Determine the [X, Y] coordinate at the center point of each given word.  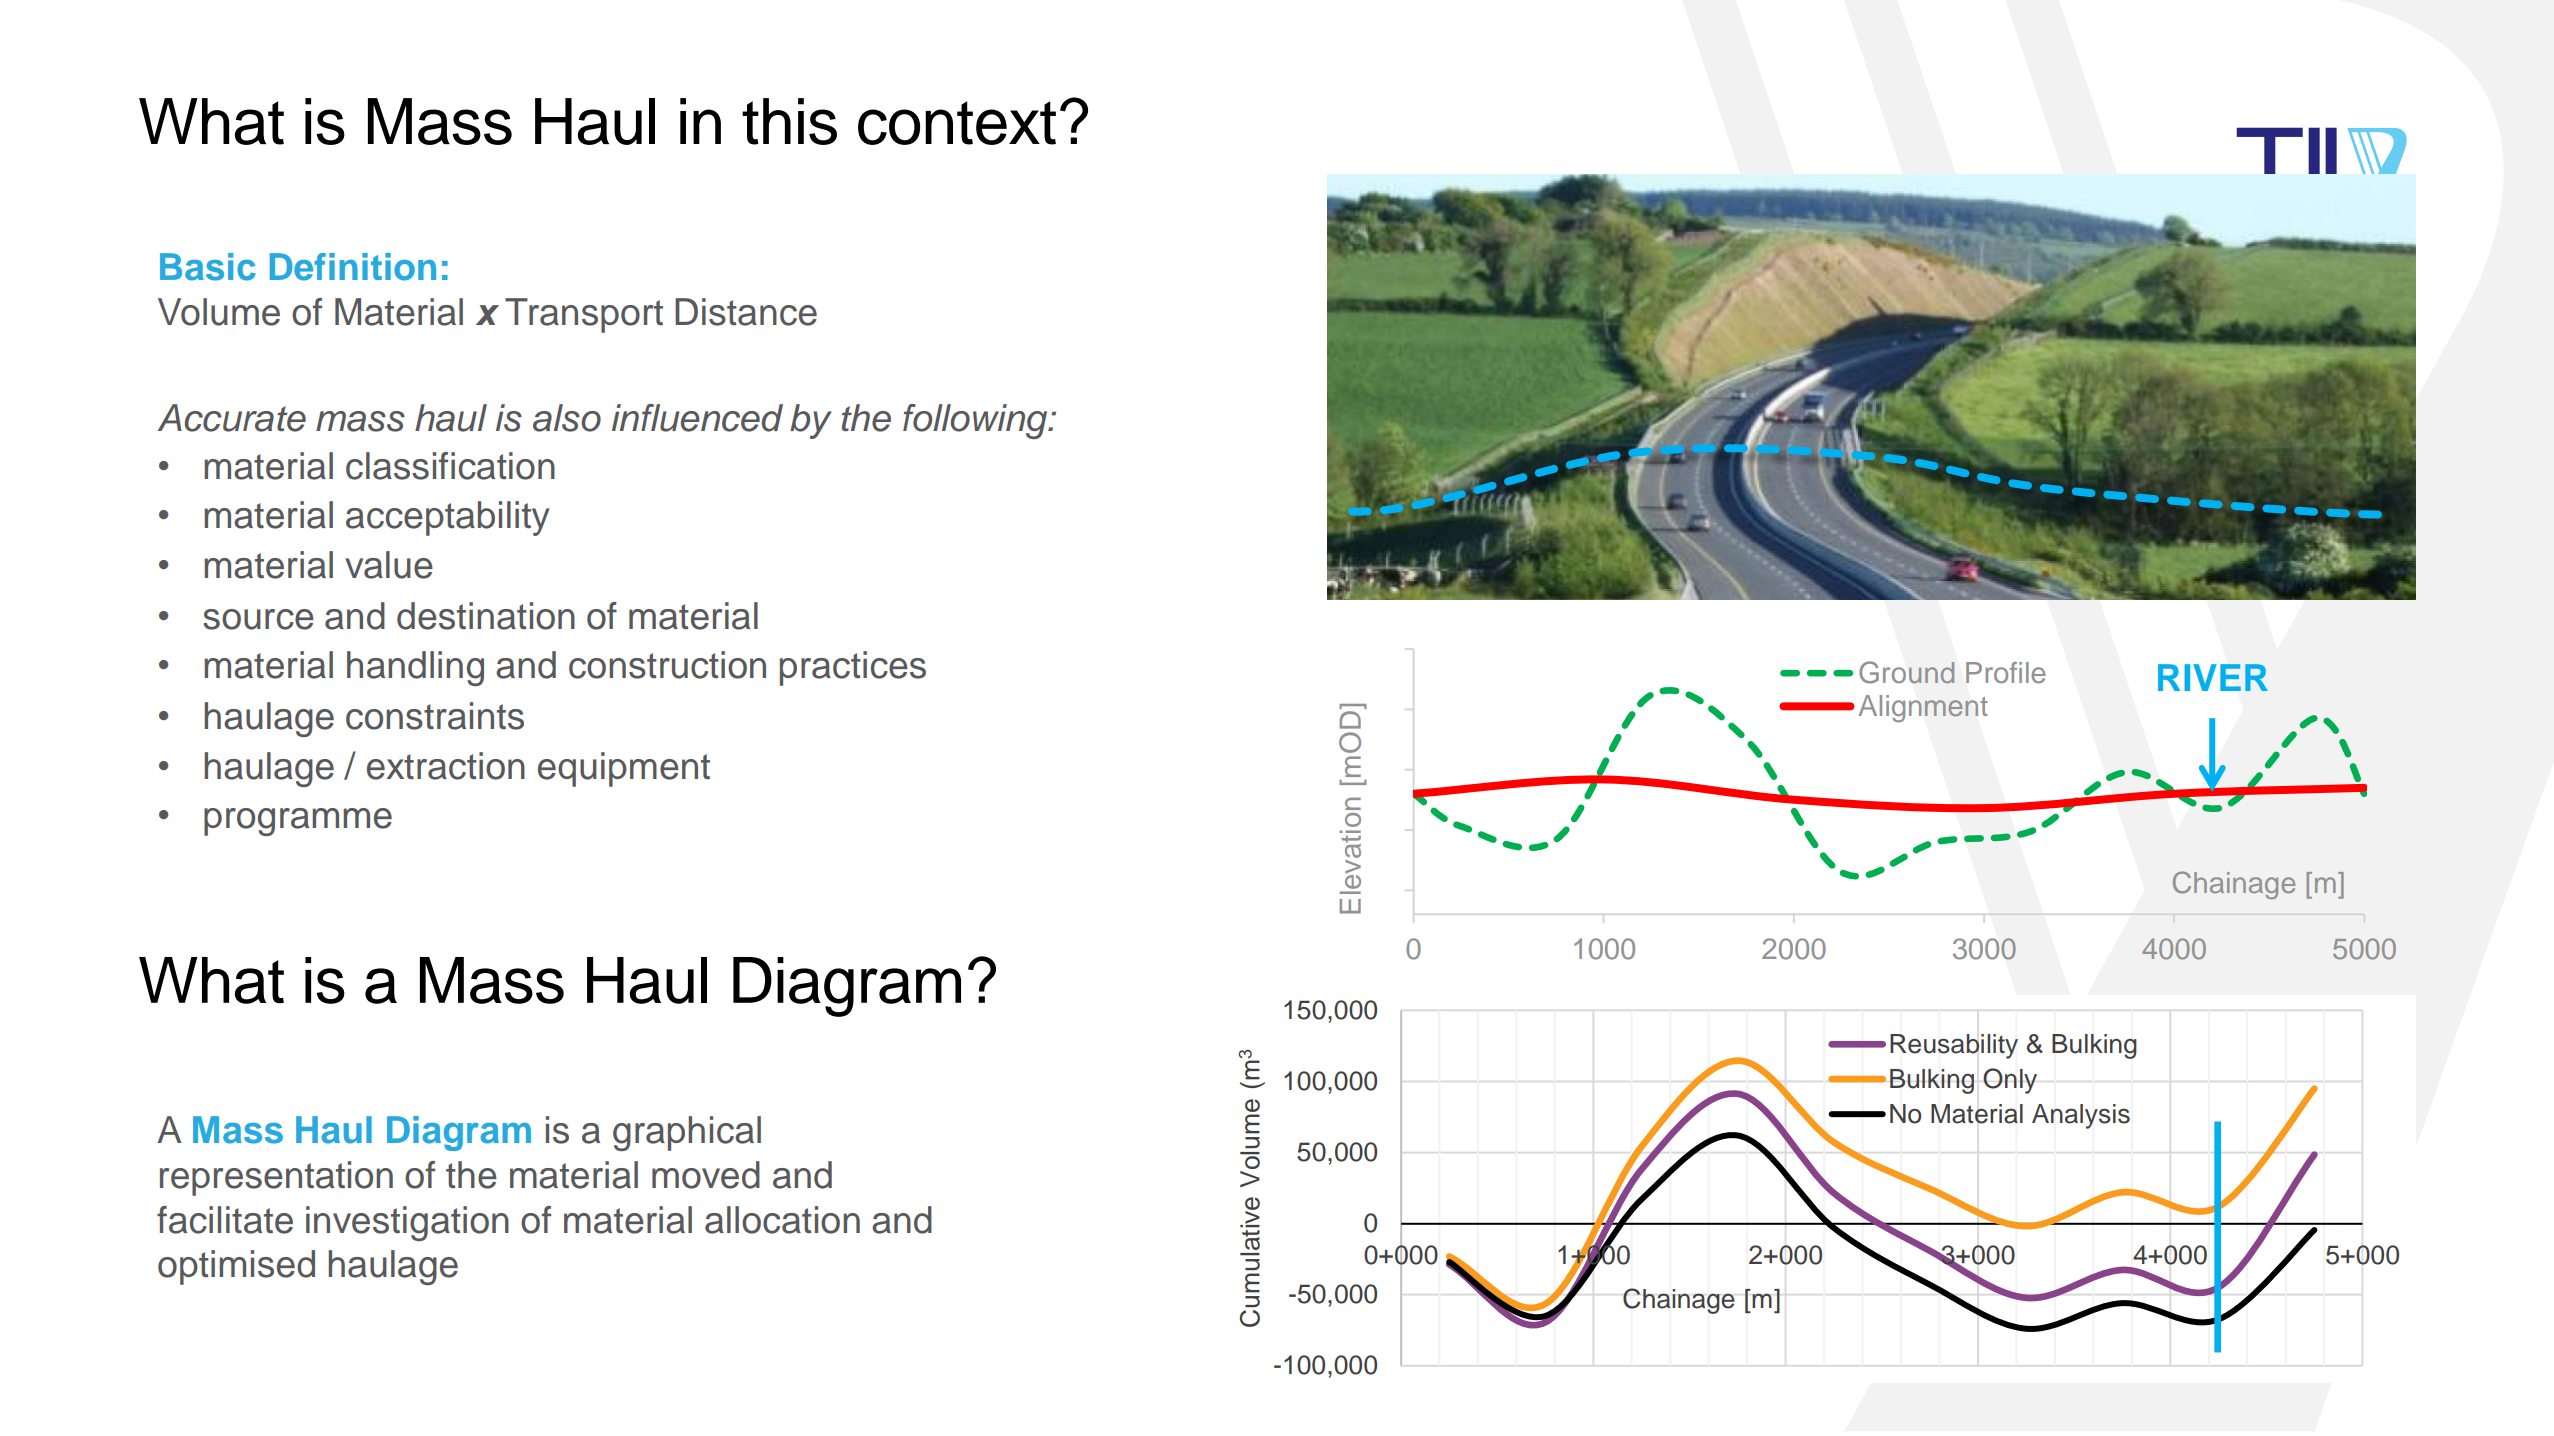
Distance [746, 312]
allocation [782, 1220]
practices [853, 668]
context [957, 123]
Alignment [1923, 709]
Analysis [2081, 1116]
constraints [435, 716]
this [789, 121]
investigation [407, 1223]
